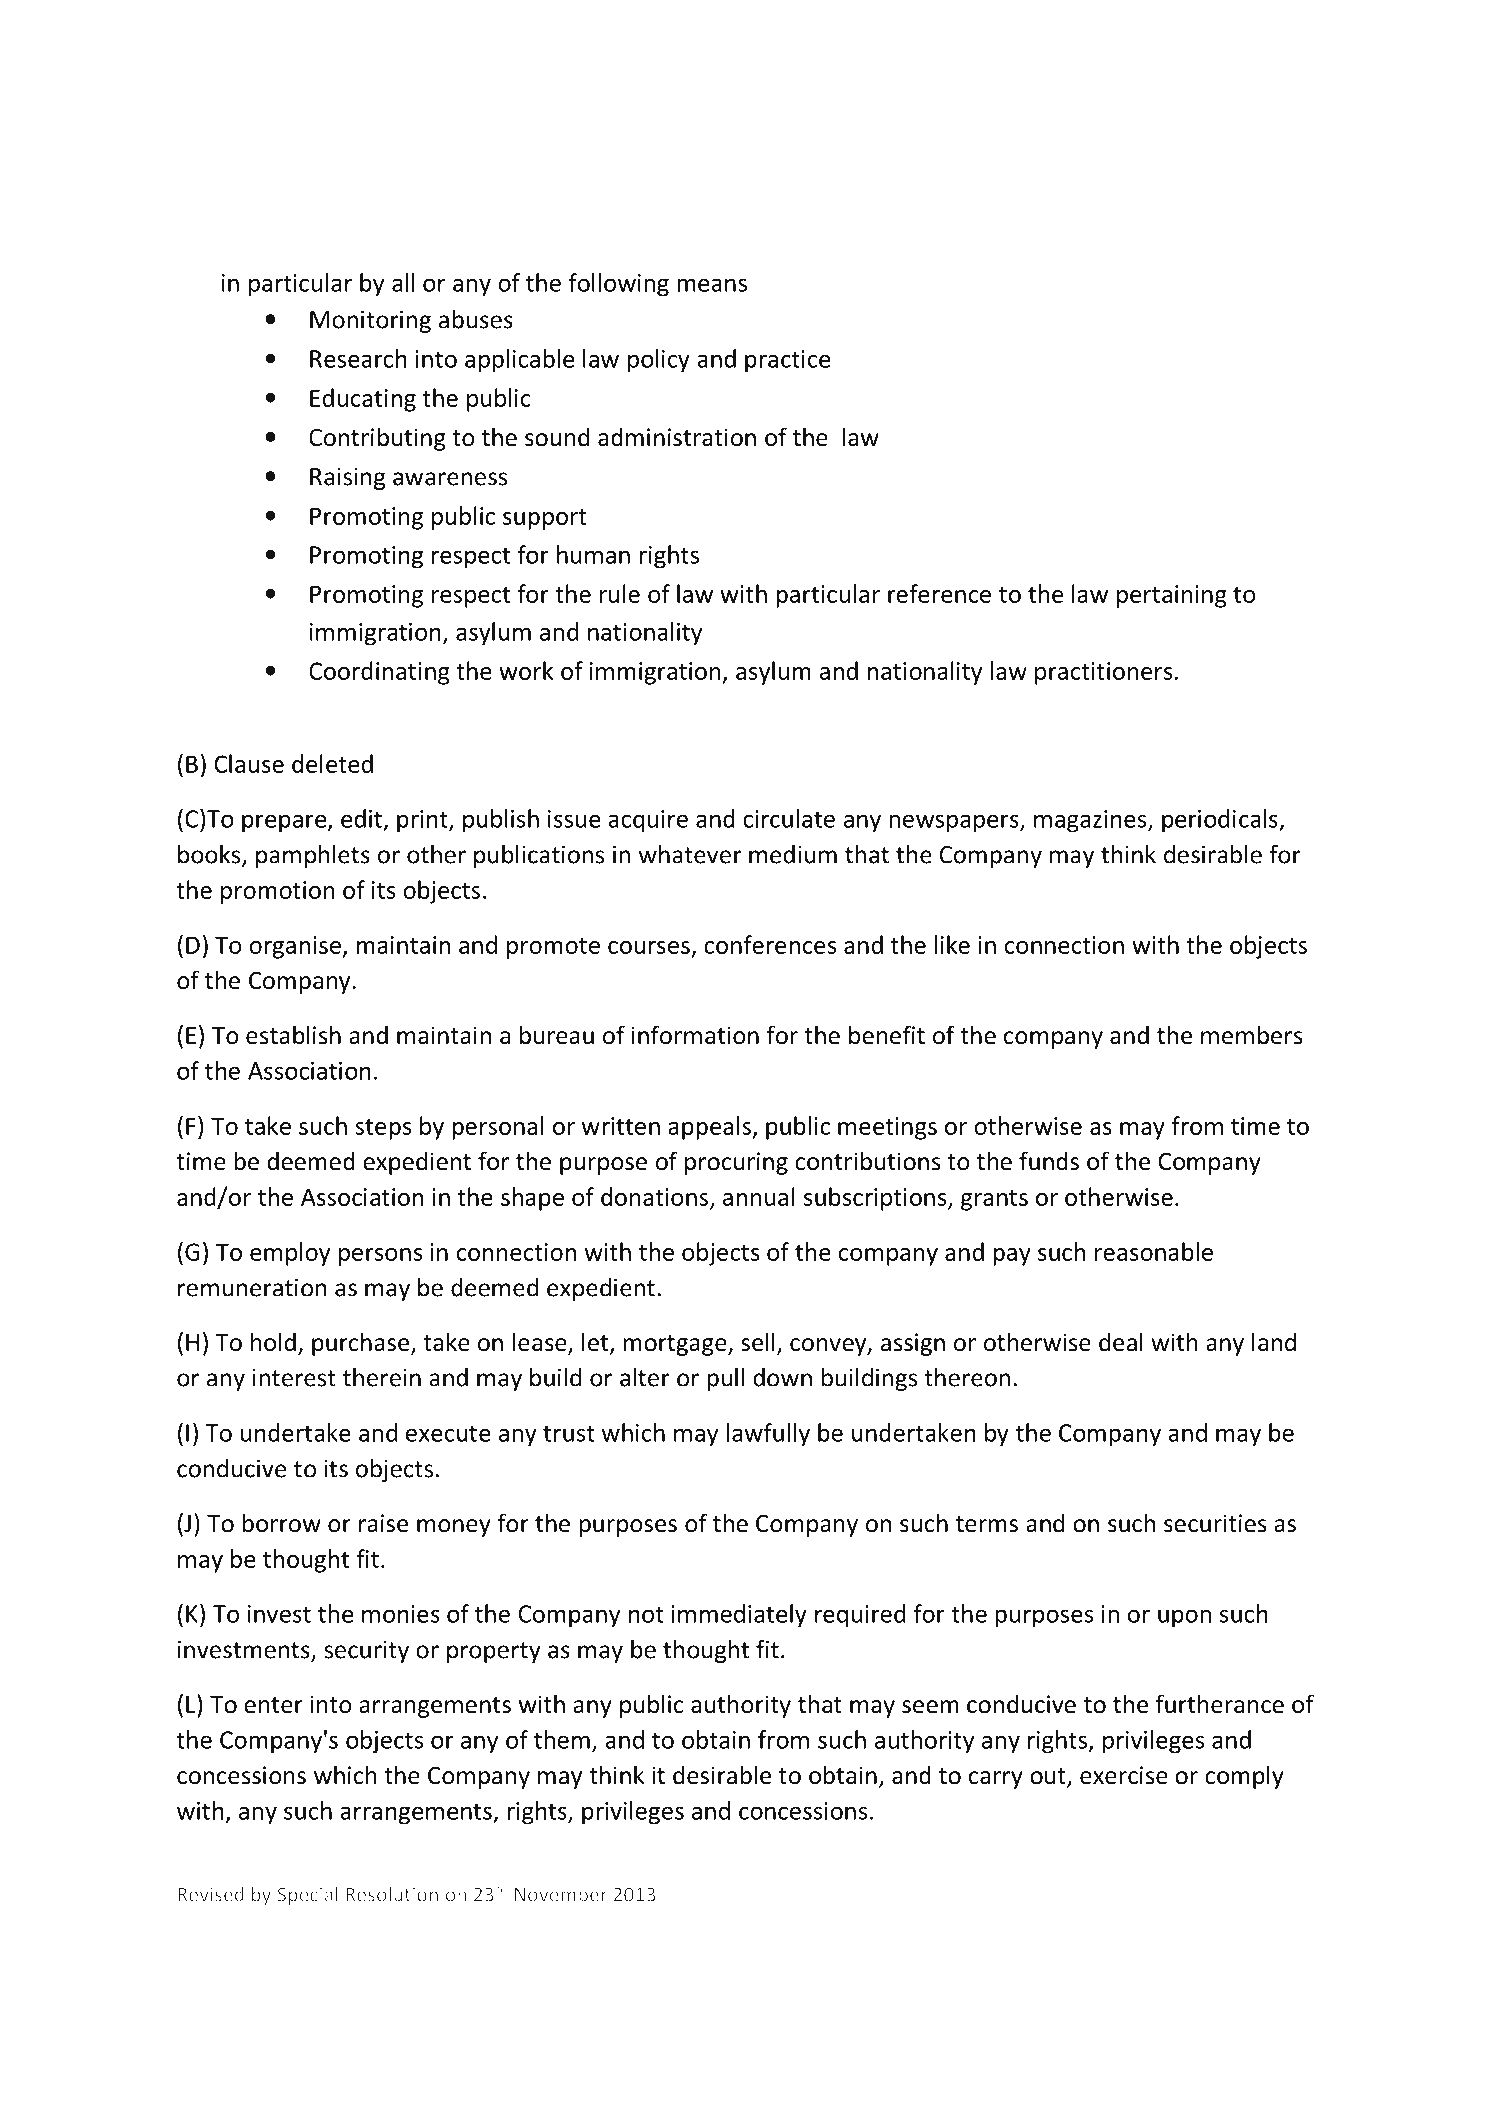 This screenshot has width=1496, height=2117. I want to click on practice, so click(787, 361).
